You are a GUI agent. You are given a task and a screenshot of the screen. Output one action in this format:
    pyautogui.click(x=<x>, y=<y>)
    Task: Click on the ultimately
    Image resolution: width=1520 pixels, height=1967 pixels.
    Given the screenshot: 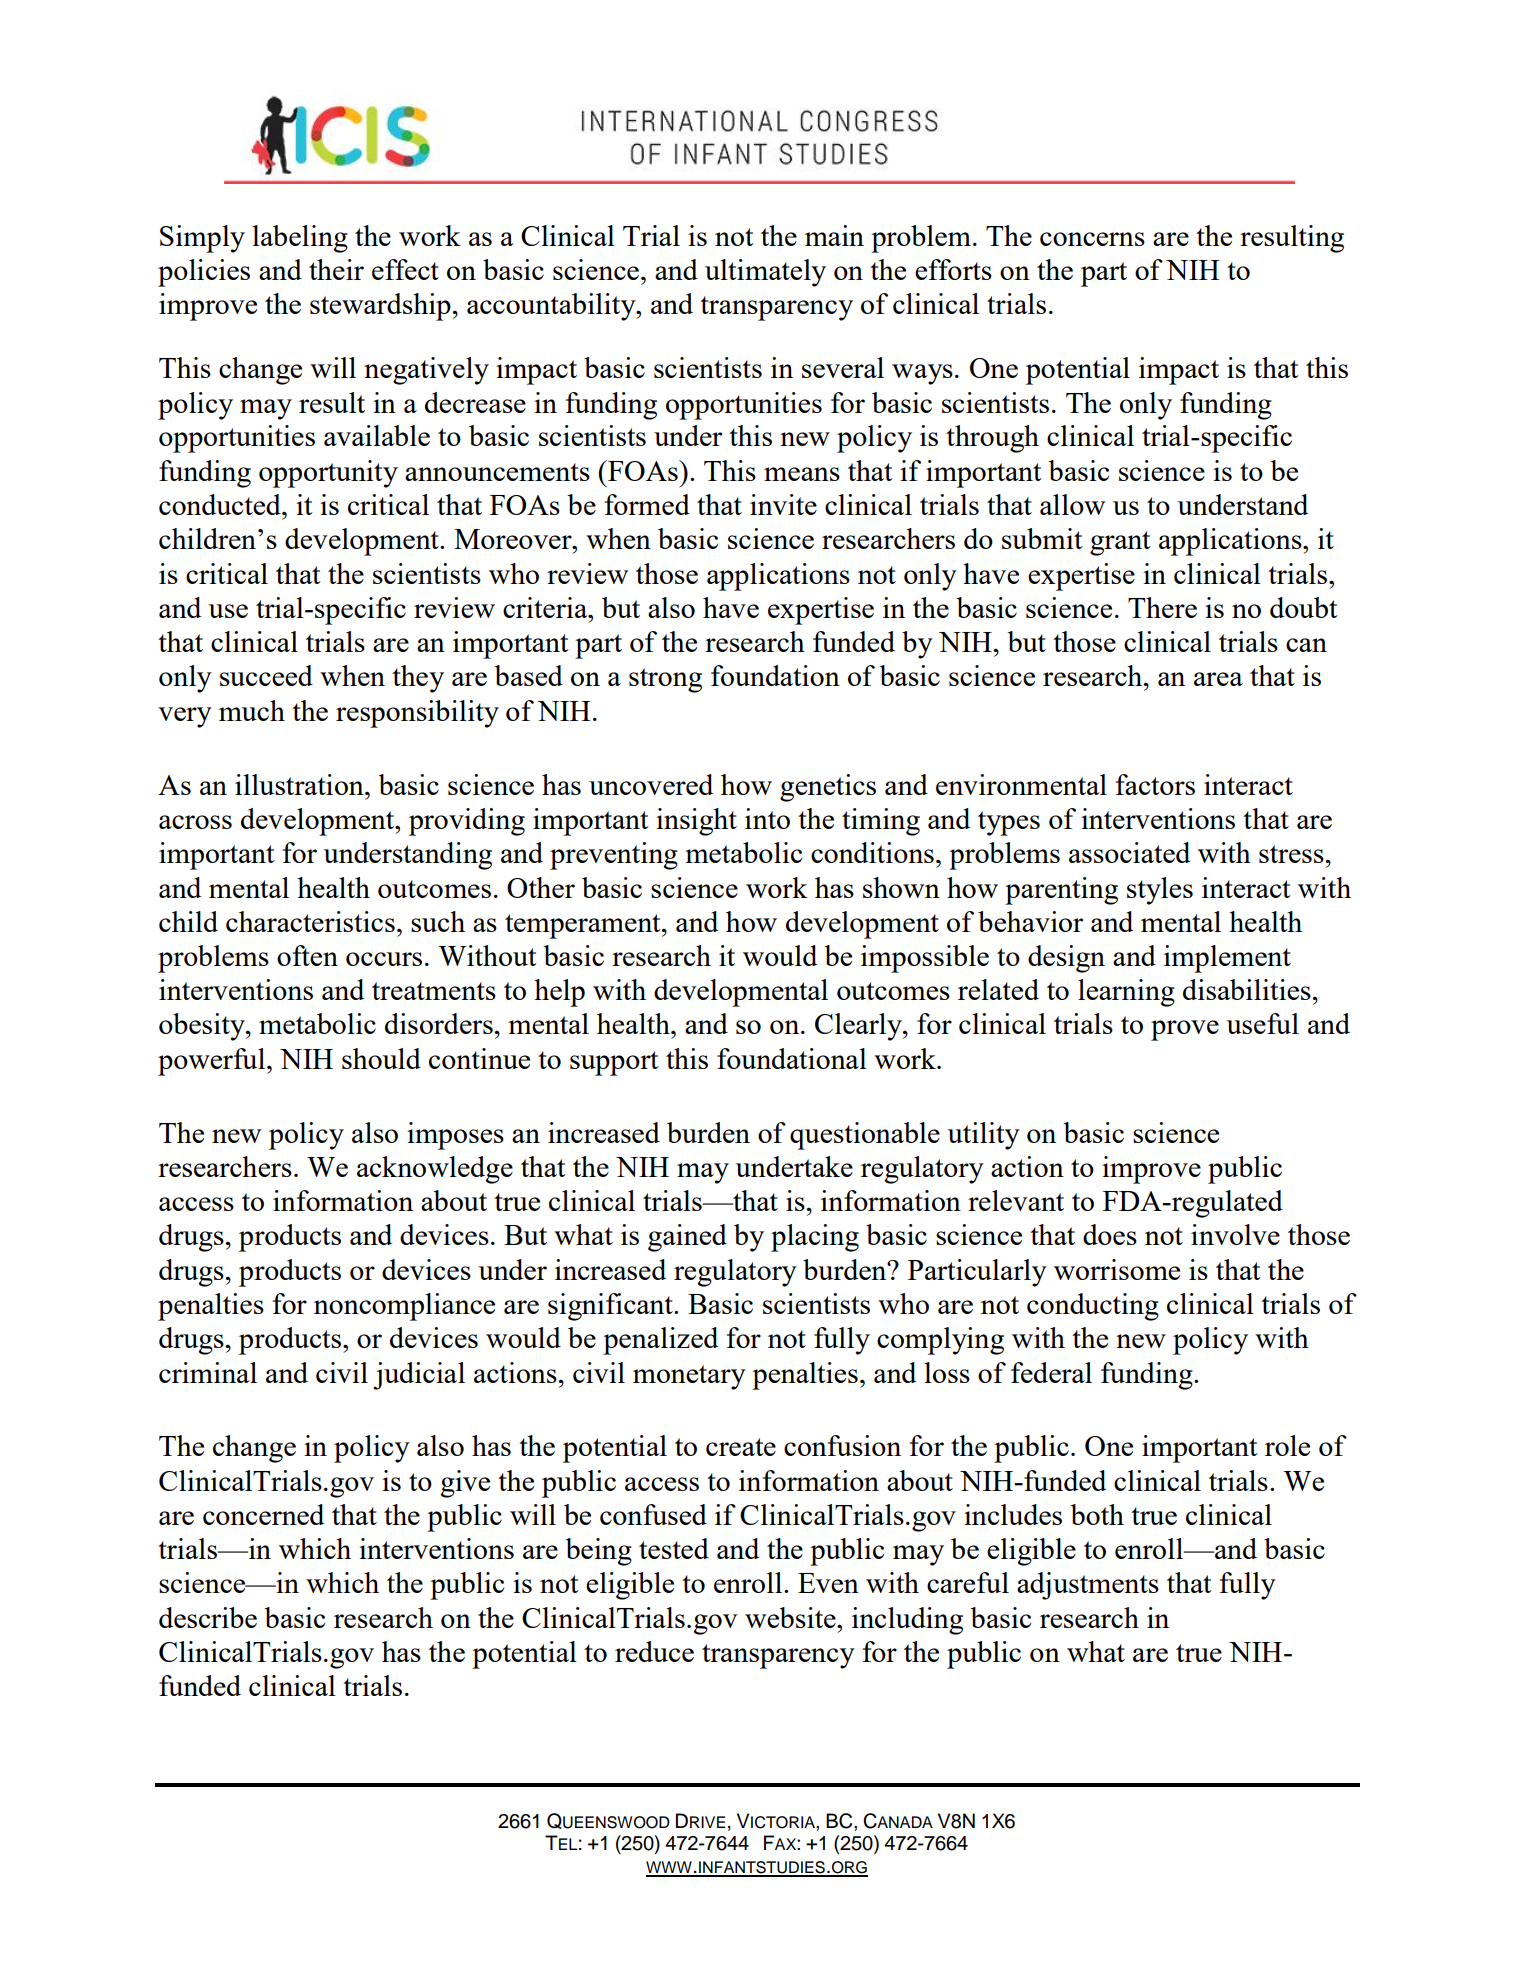 What is the action you would take?
    pyautogui.click(x=765, y=273)
